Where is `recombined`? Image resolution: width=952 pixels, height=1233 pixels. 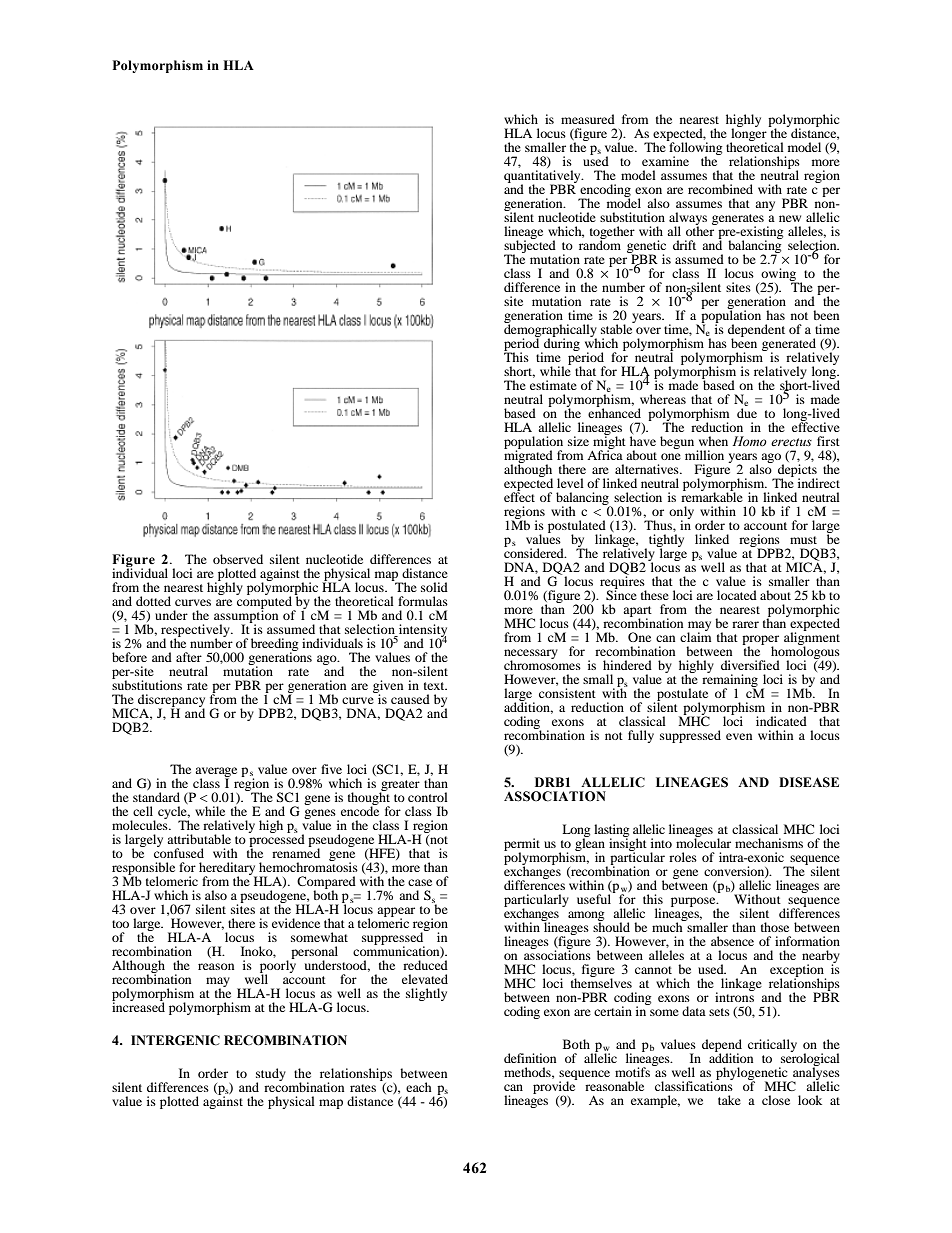 recombined is located at coordinates (720, 189).
